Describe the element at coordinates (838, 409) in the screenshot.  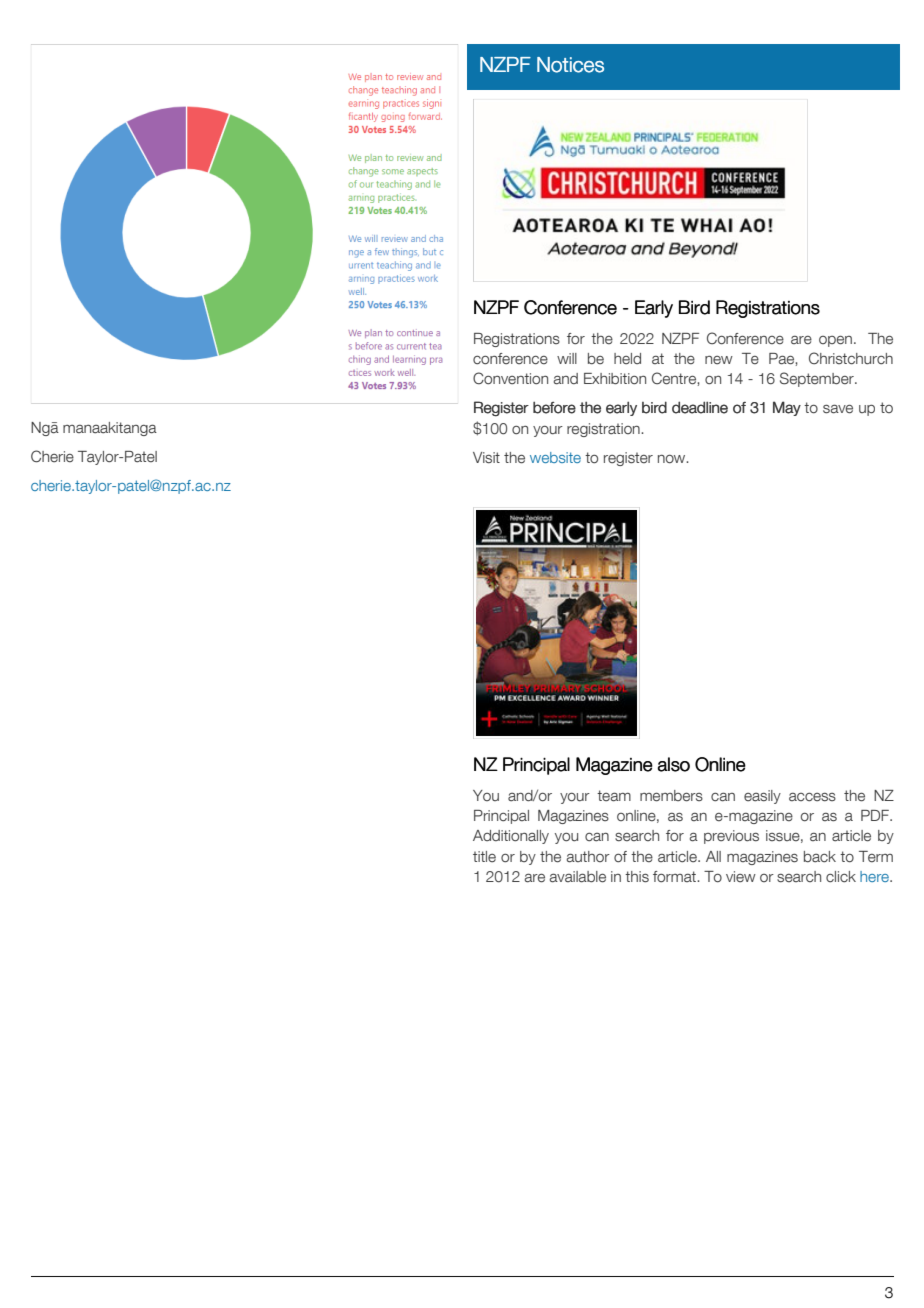
I see `save` at that location.
